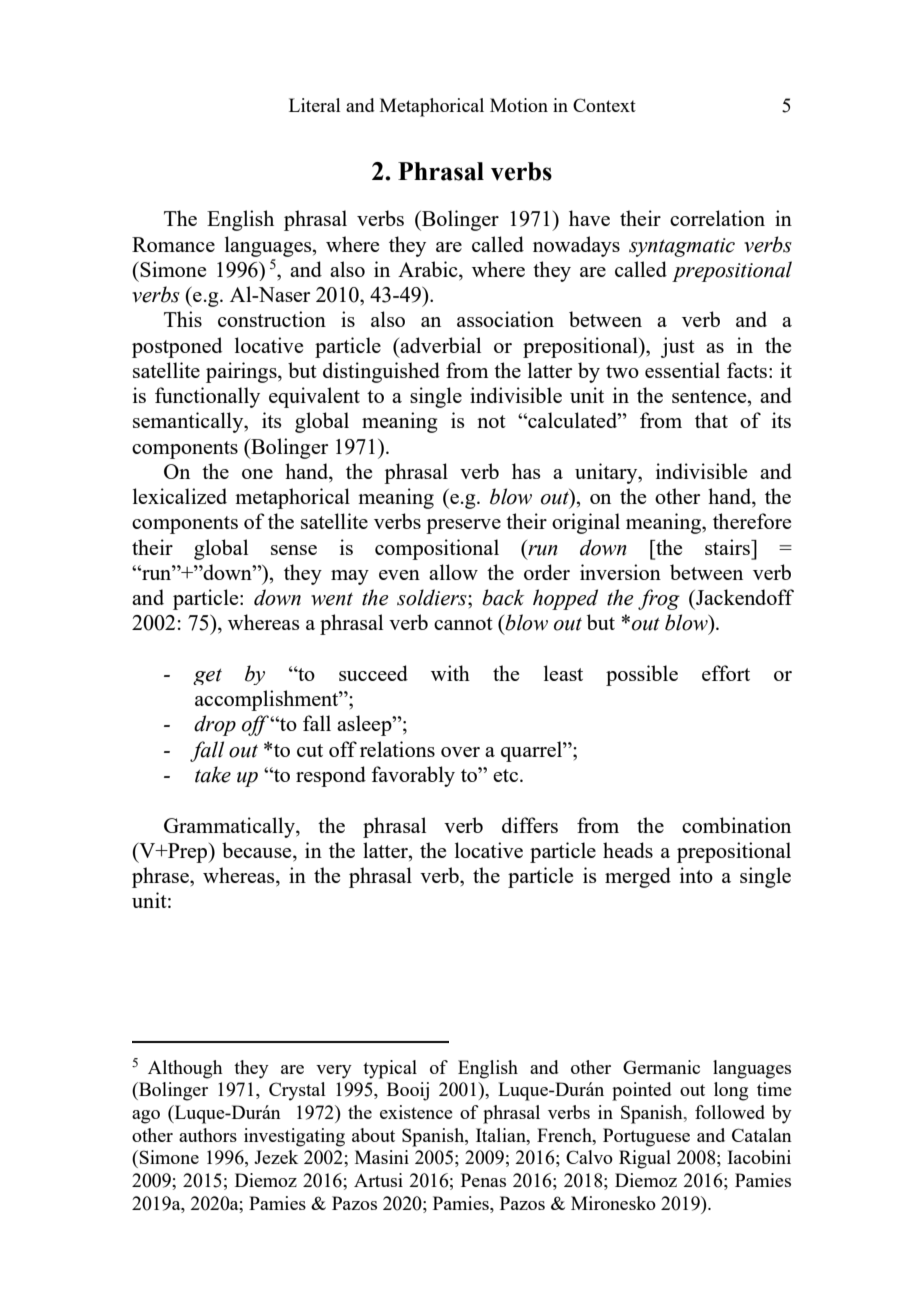  Describe the element at coordinates (696, 875) in the screenshot. I see `into` at that location.
